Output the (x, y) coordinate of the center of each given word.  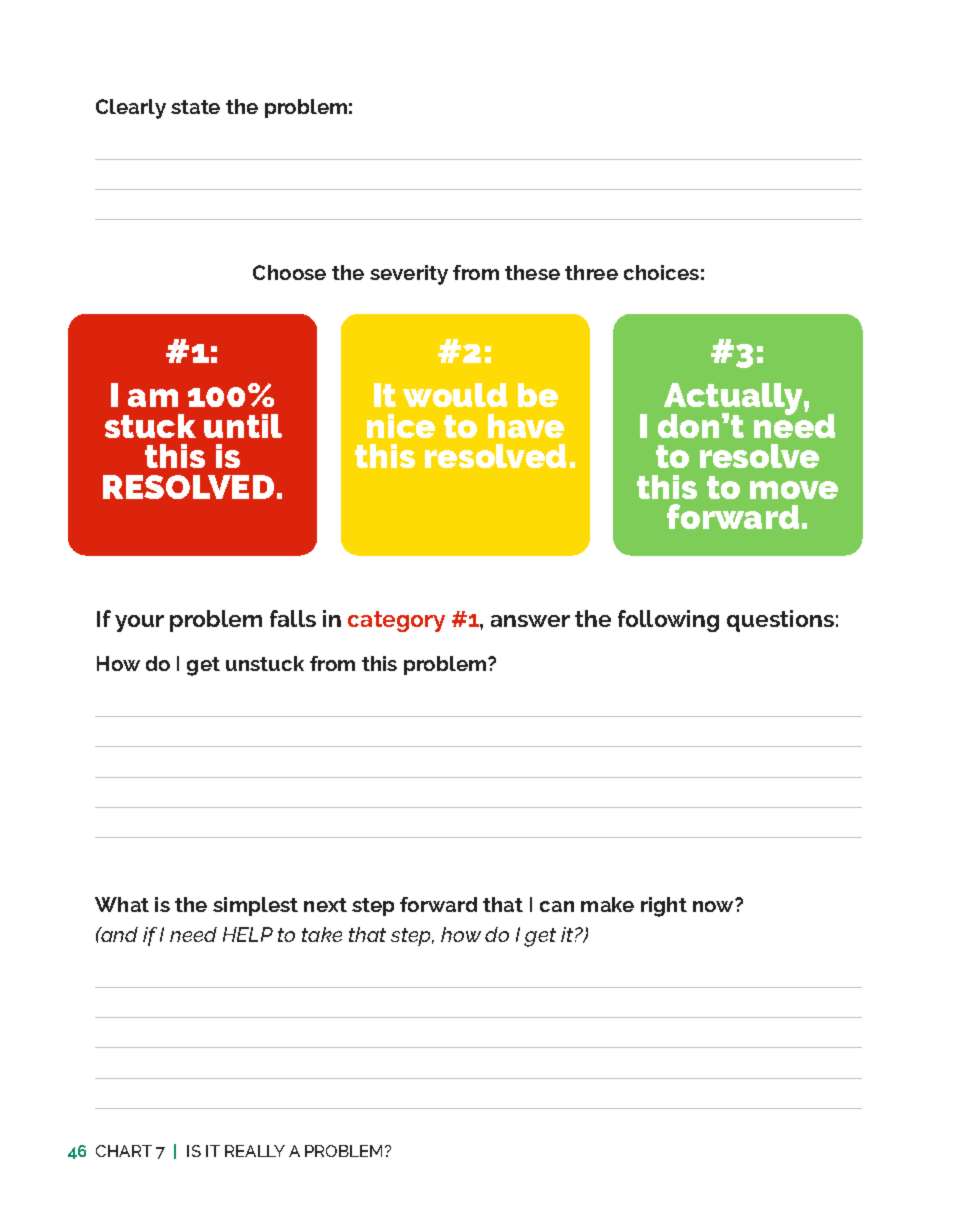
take (322, 934)
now (715, 905)
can (557, 906)
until (243, 426)
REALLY (255, 1151)
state (195, 107)
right (664, 907)
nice (401, 426)
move (794, 490)
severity (409, 275)
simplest (255, 906)
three (591, 272)
